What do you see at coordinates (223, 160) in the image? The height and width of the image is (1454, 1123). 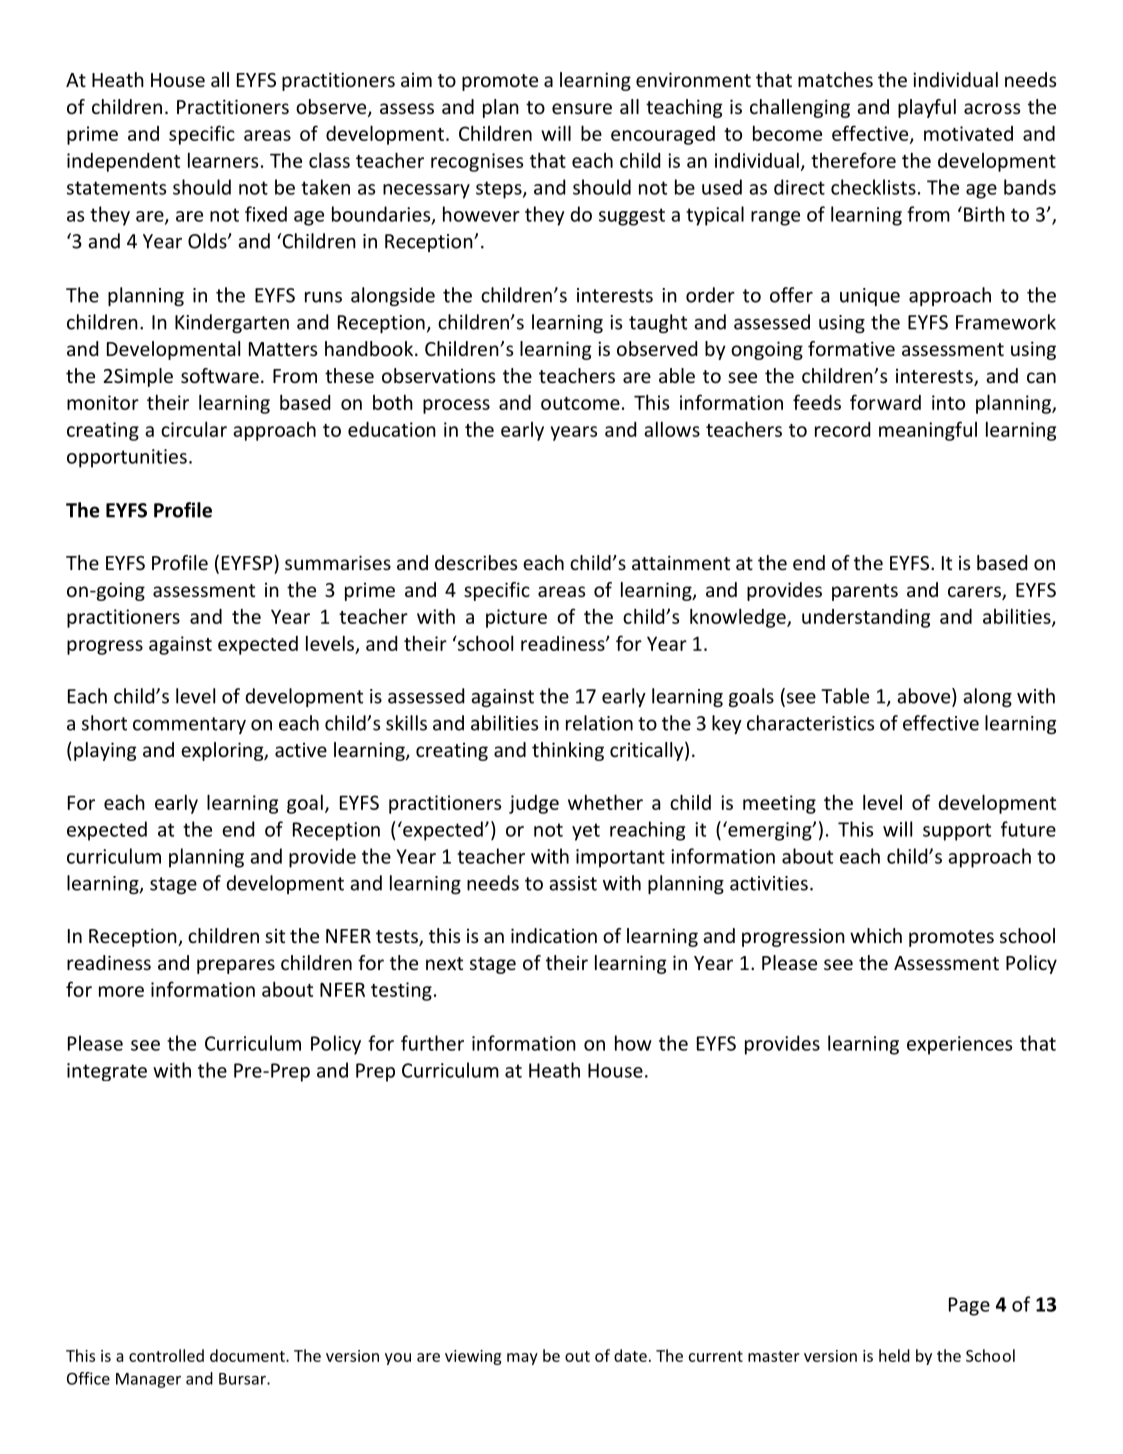 I see `learners` at bounding box center [223, 160].
